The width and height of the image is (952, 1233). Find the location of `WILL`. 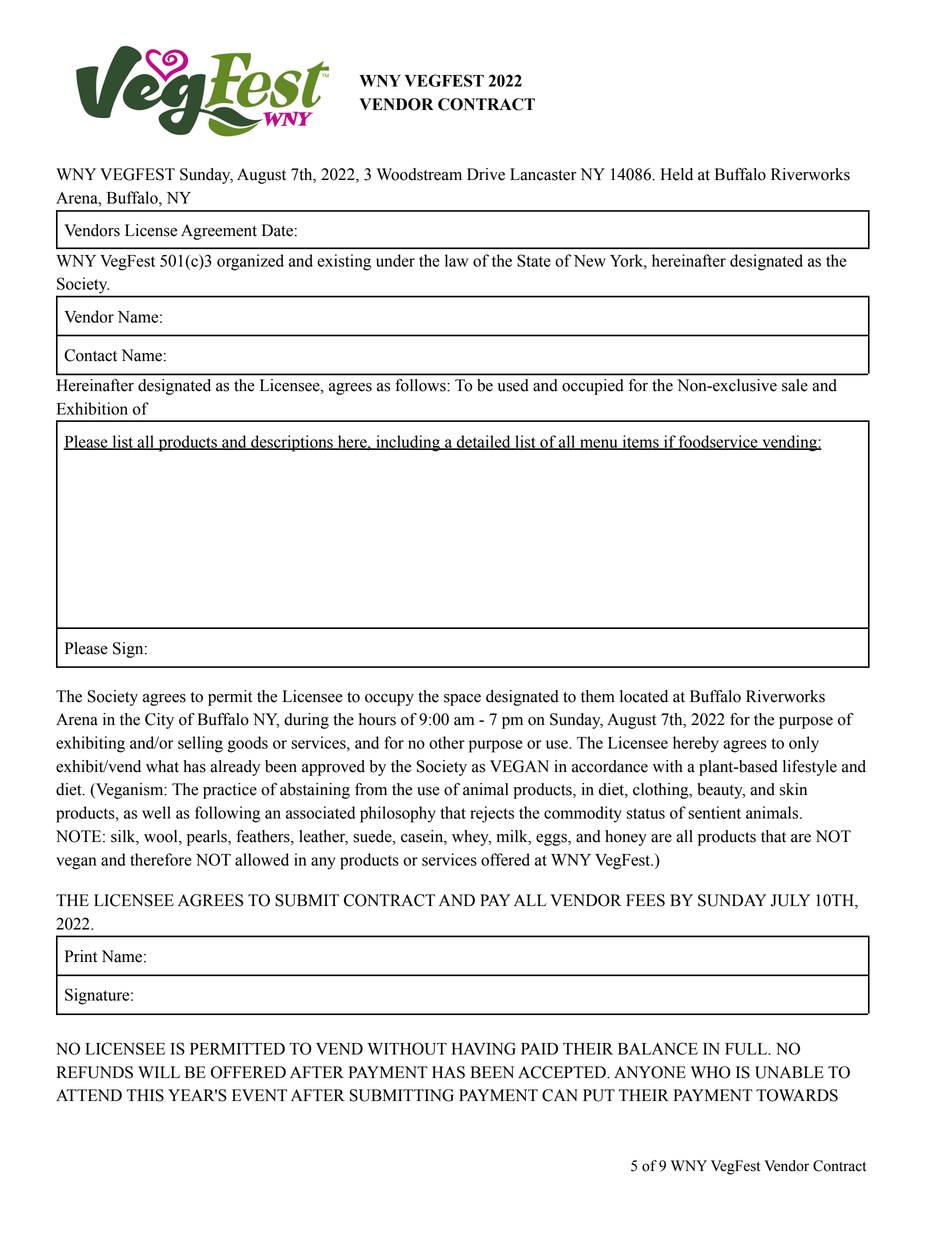

WILL is located at coordinates (159, 1072).
